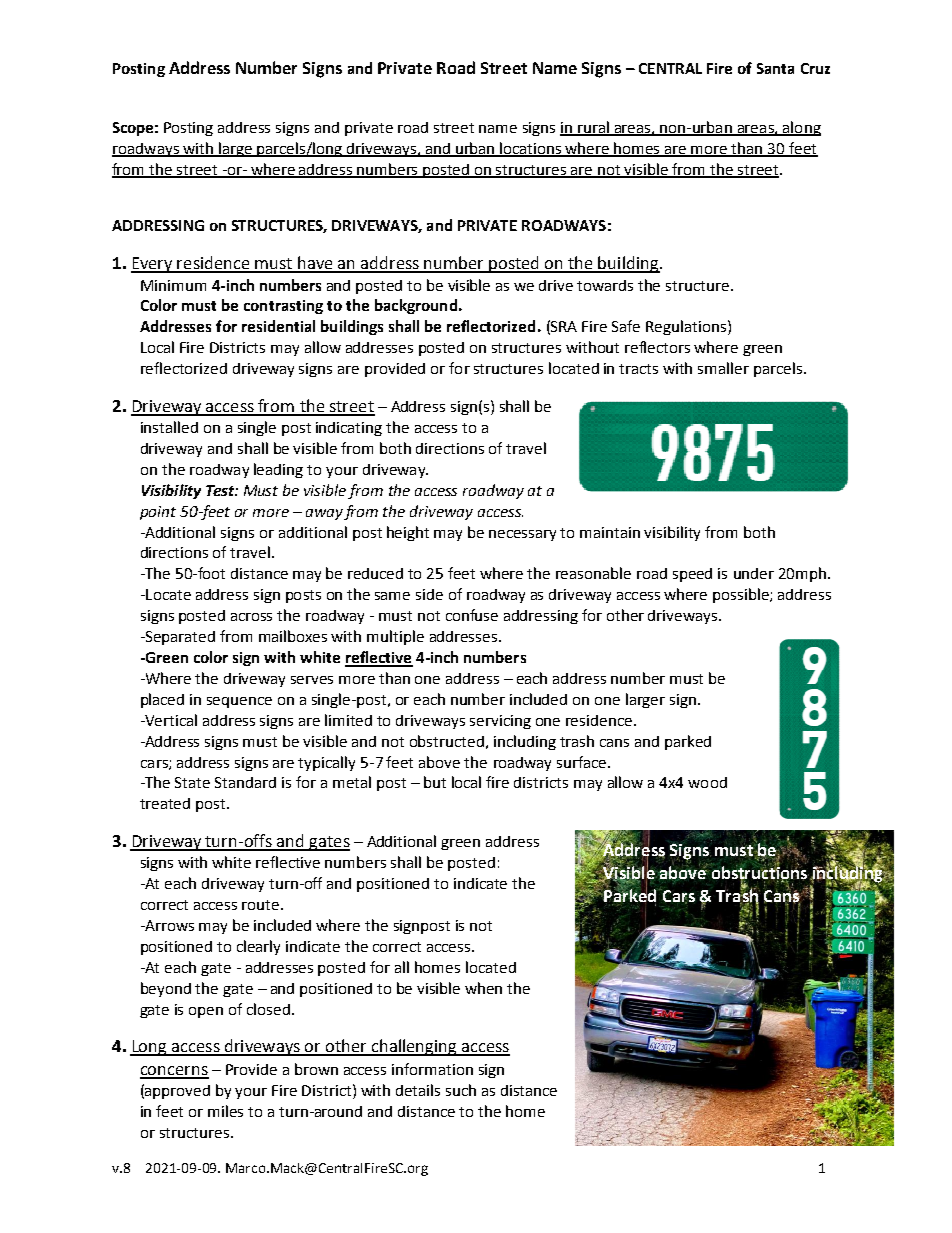  I want to click on route, so click(262, 905).
